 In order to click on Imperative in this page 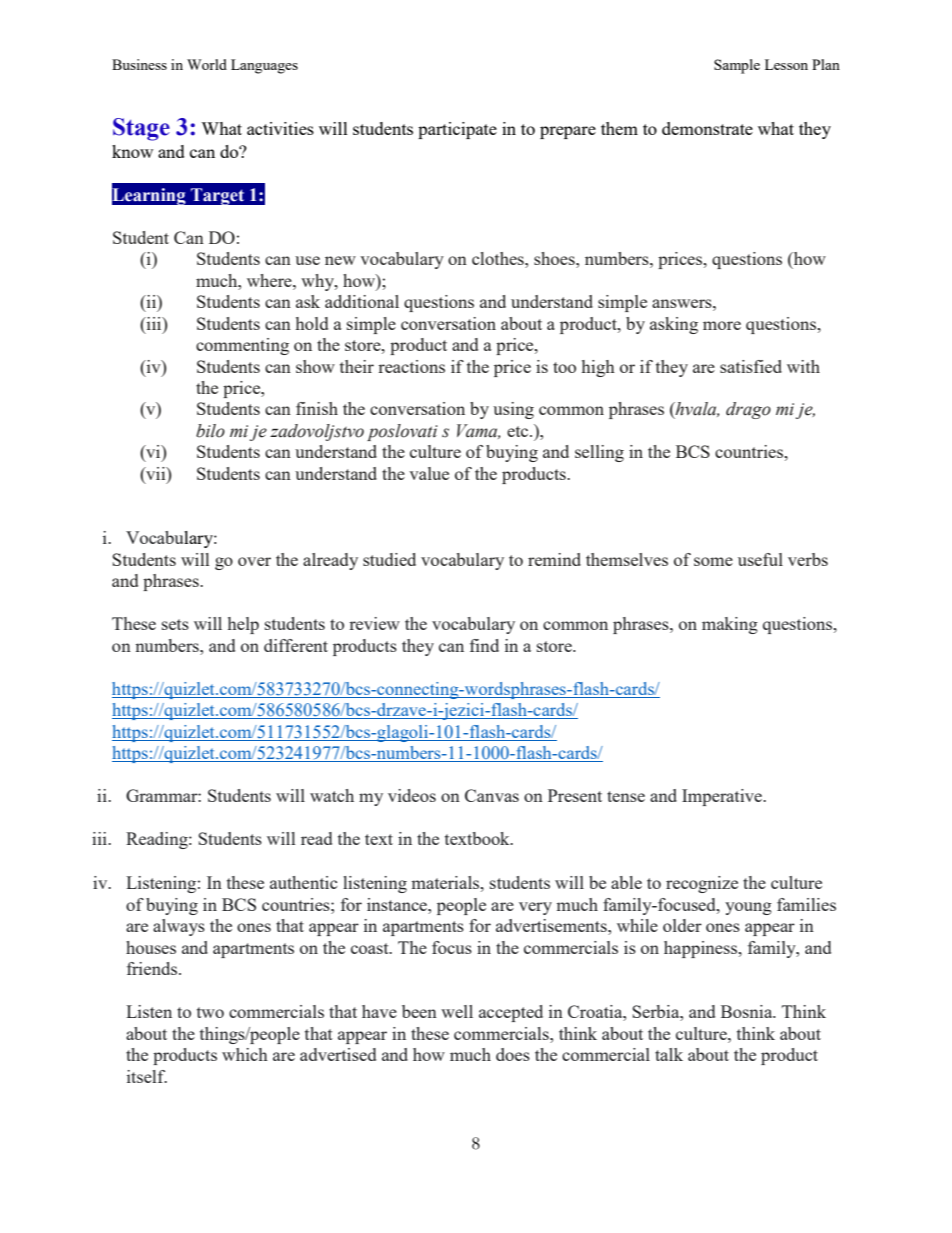, I will do `click(723, 797)`.
